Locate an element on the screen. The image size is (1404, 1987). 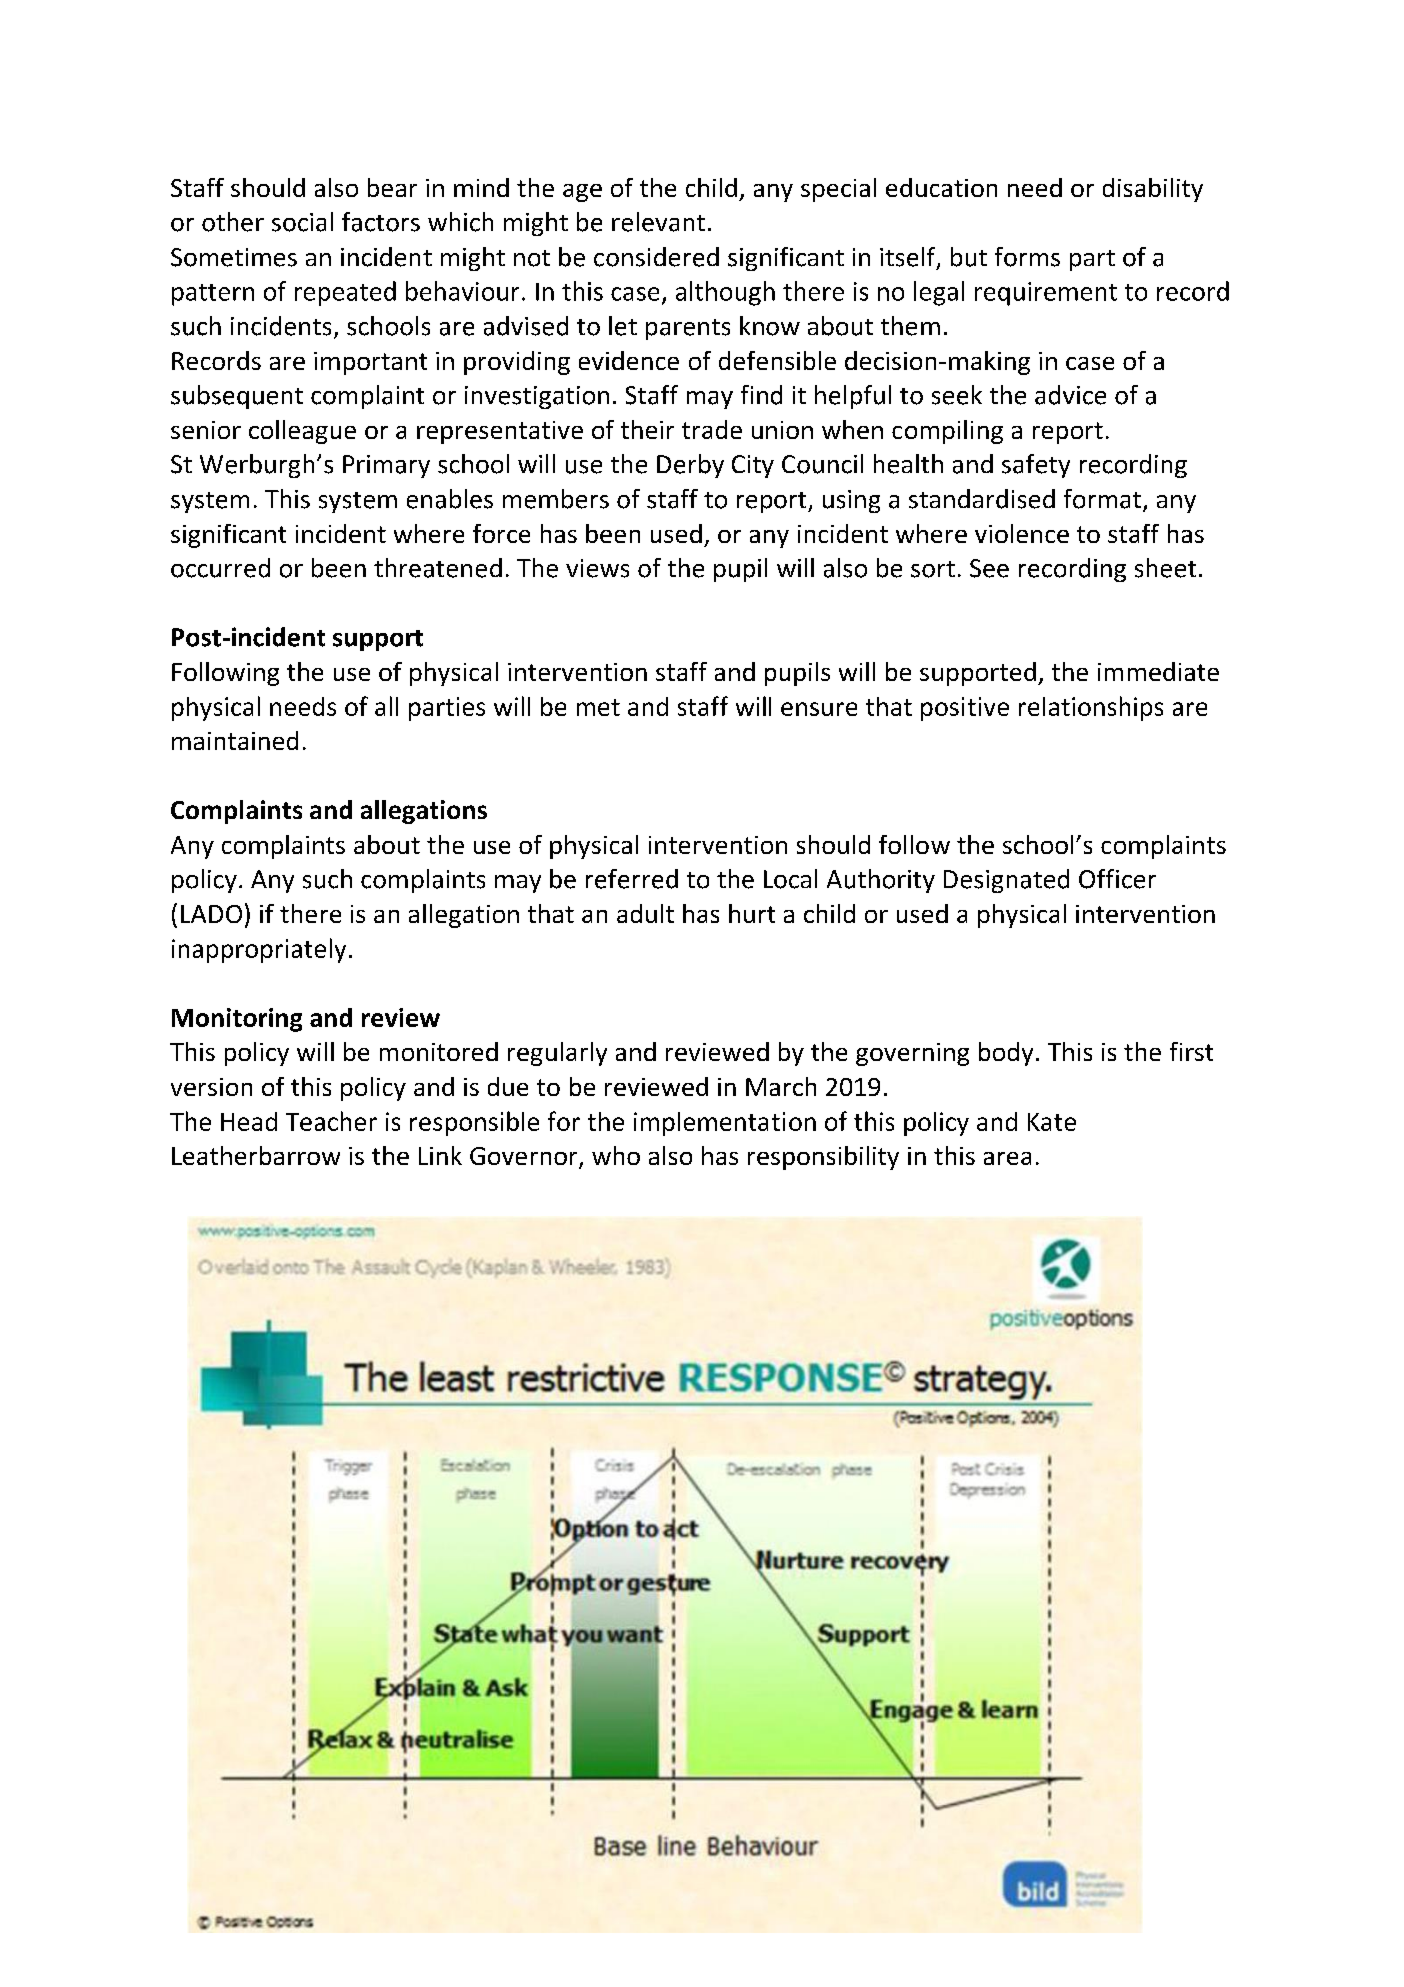
Officer is located at coordinates (1117, 879).
